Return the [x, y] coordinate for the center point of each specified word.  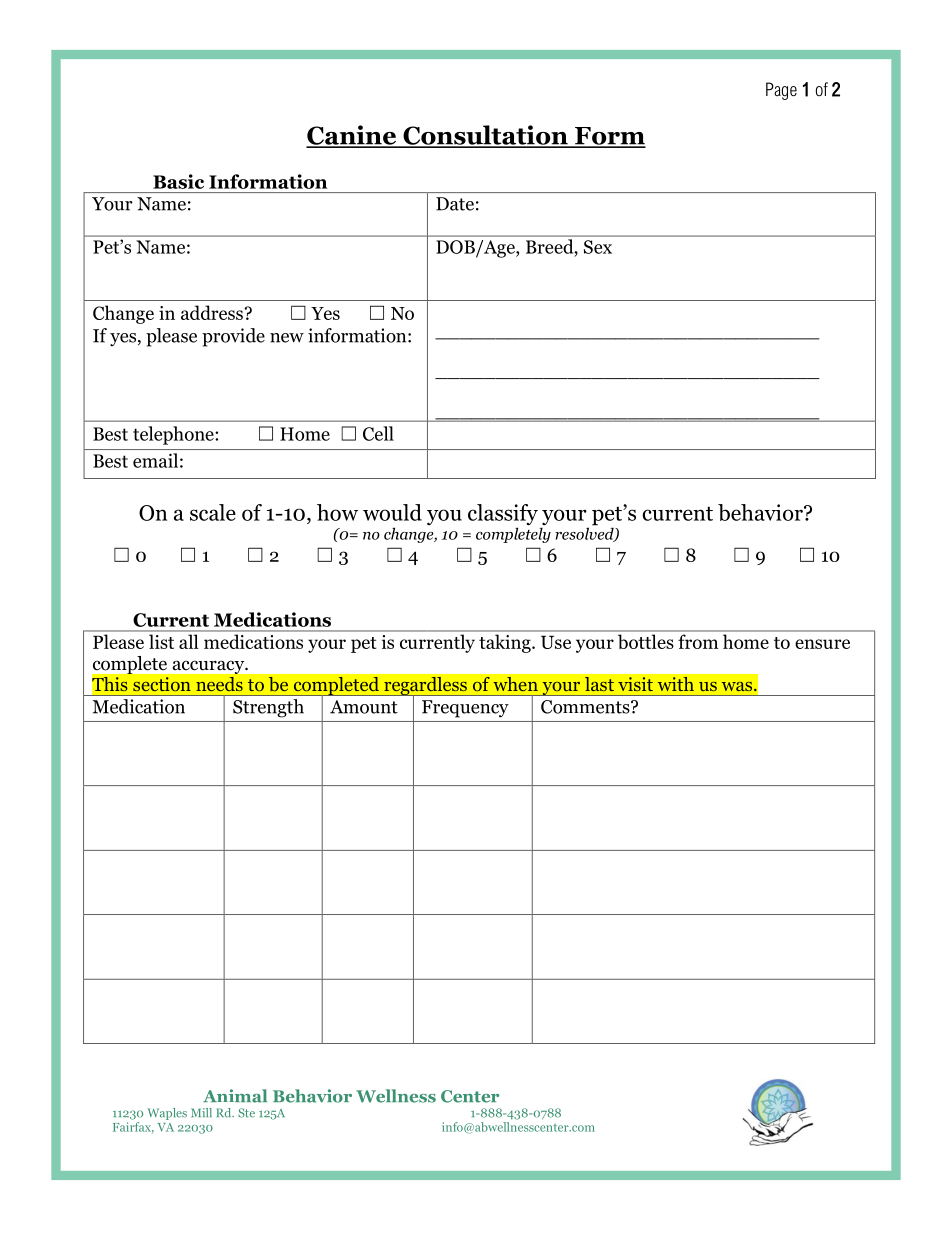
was [738, 686]
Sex [598, 247]
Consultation [485, 136]
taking [506, 644]
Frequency [465, 709]
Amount [364, 707]
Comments [586, 707]
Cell [378, 433]
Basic [178, 181]
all [188, 641]
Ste [246, 1113]
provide [233, 337]
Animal [235, 1096]
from [698, 642]
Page [781, 91]
